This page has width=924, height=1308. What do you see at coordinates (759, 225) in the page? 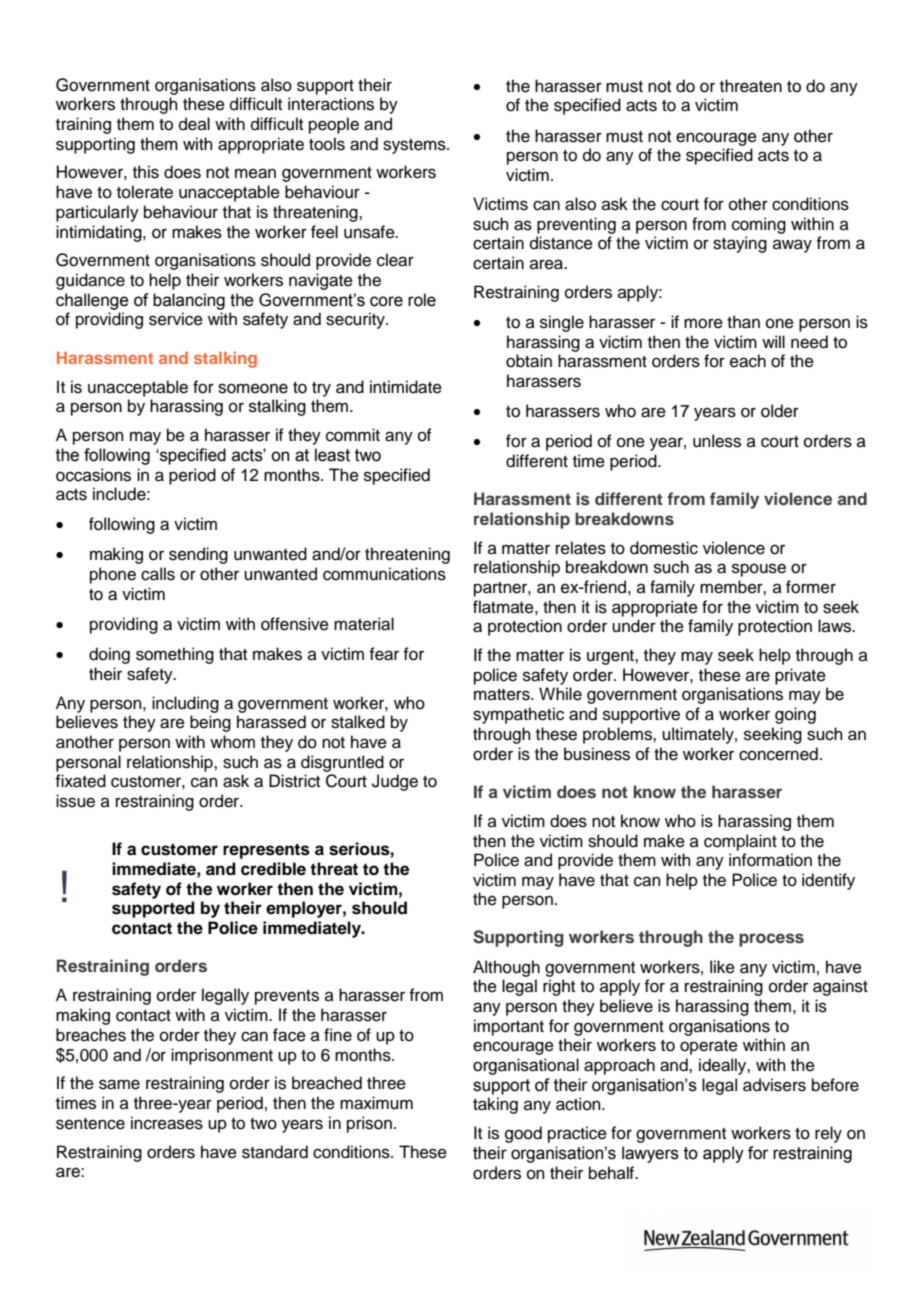
I see `coming` at bounding box center [759, 225].
